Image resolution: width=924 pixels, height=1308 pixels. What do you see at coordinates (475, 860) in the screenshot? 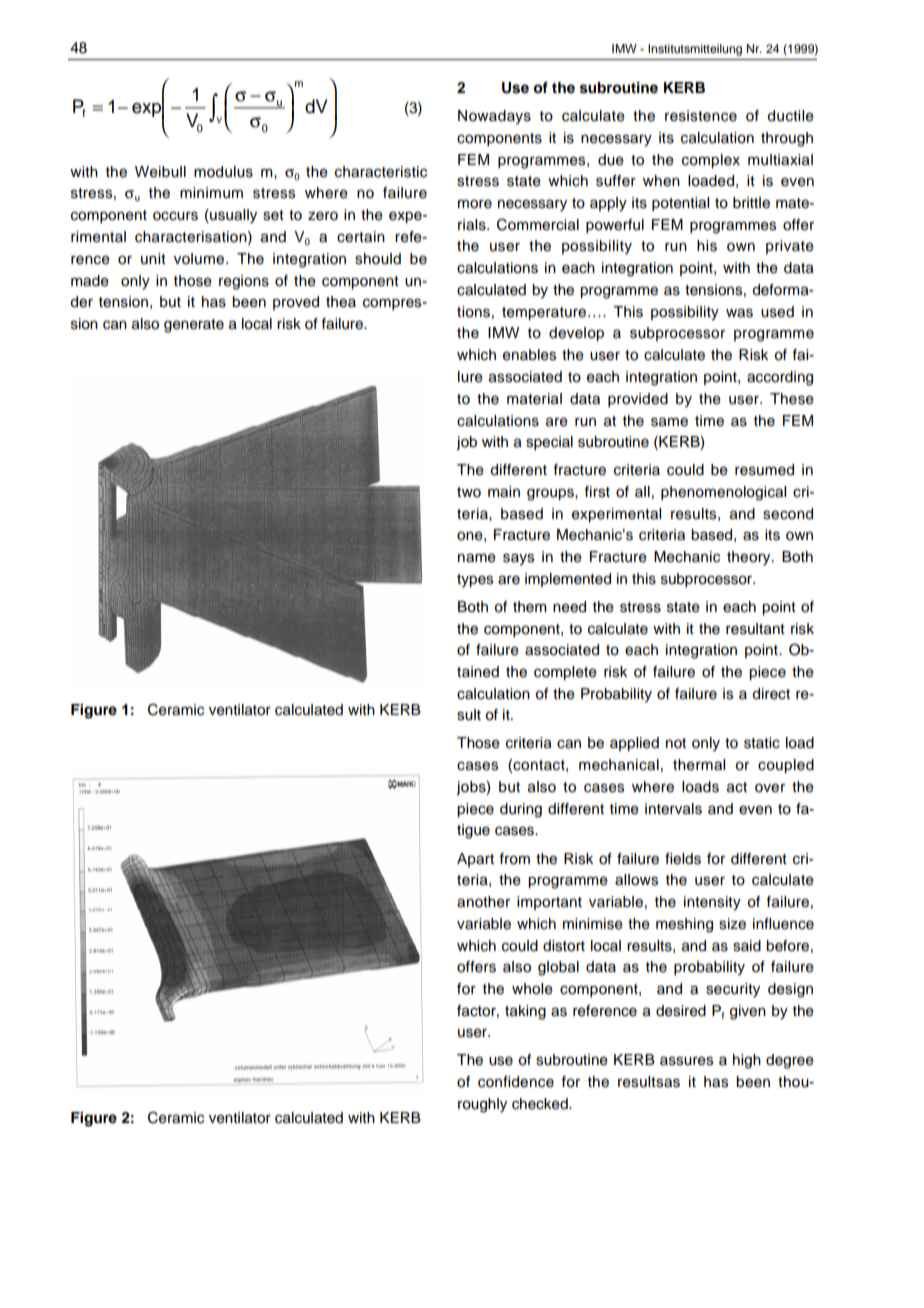
I see `Apart` at bounding box center [475, 860].
